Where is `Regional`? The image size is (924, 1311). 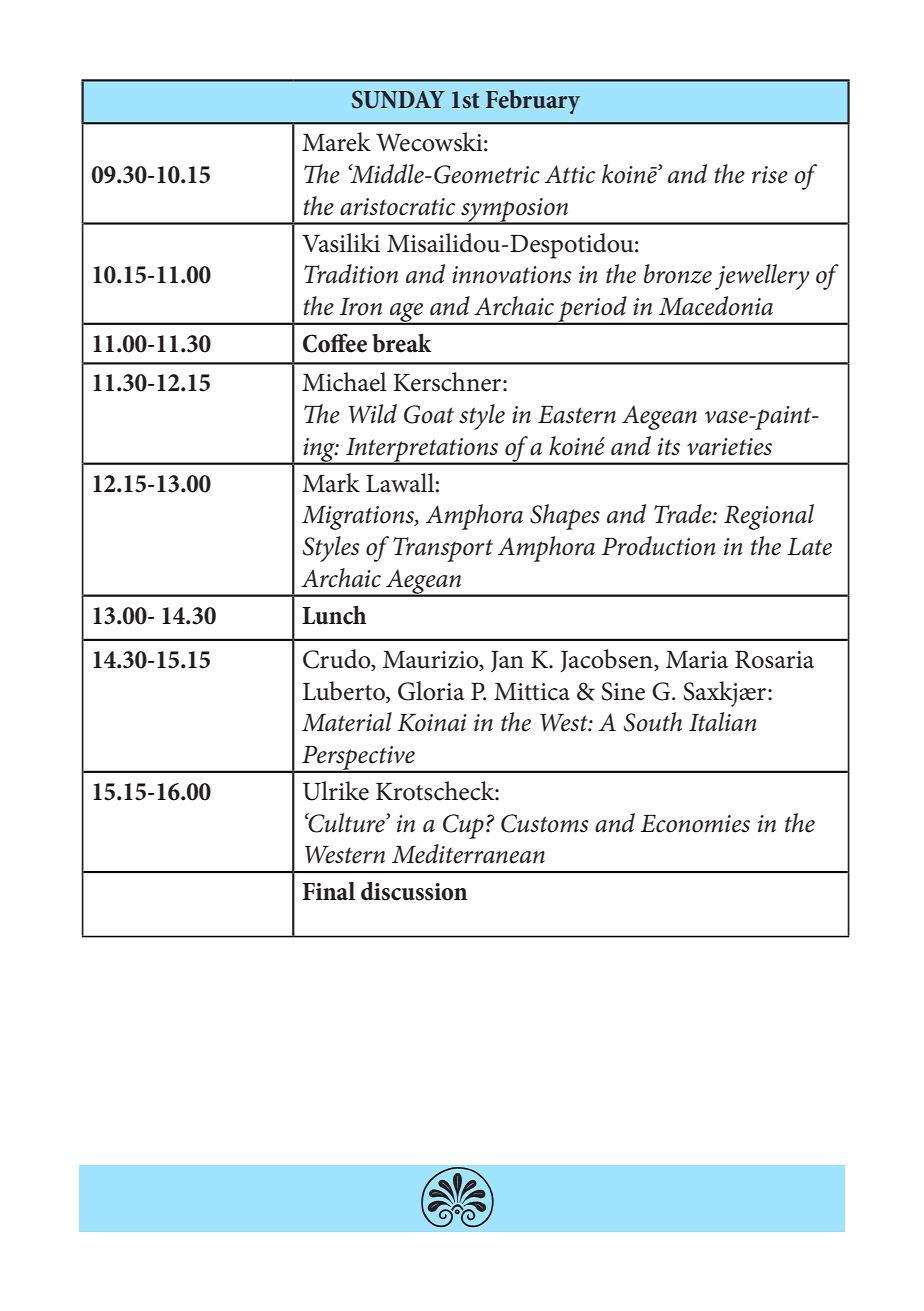
Regional is located at coordinates (769, 517).
